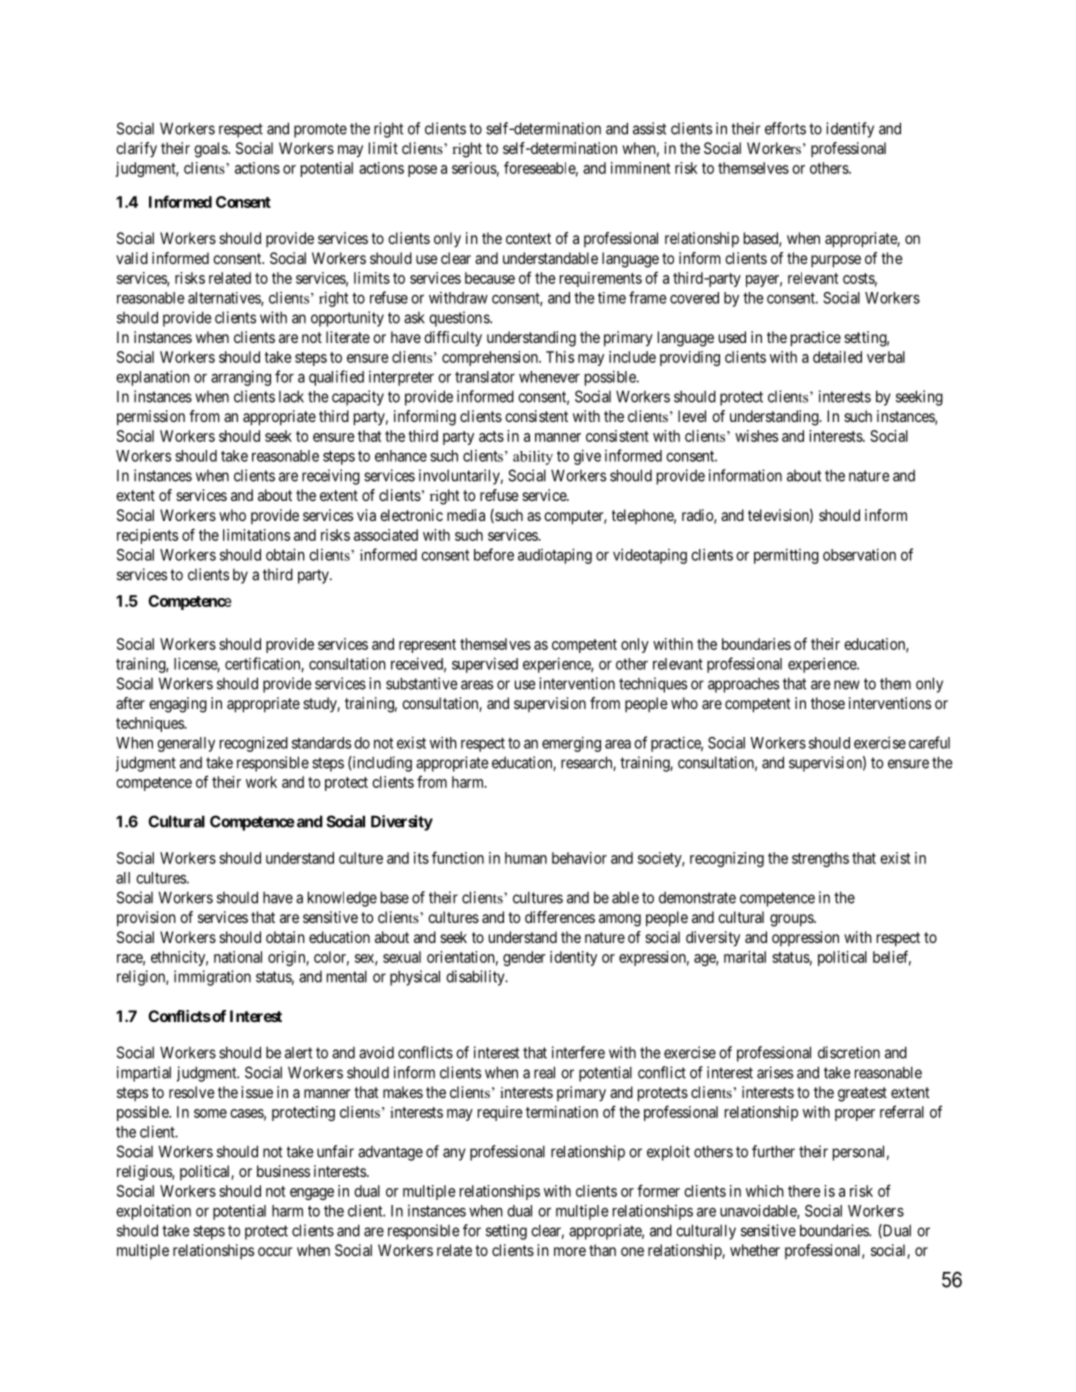 The width and height of the document is (1076, 1392). I want to click on media, so click(466, 515).
